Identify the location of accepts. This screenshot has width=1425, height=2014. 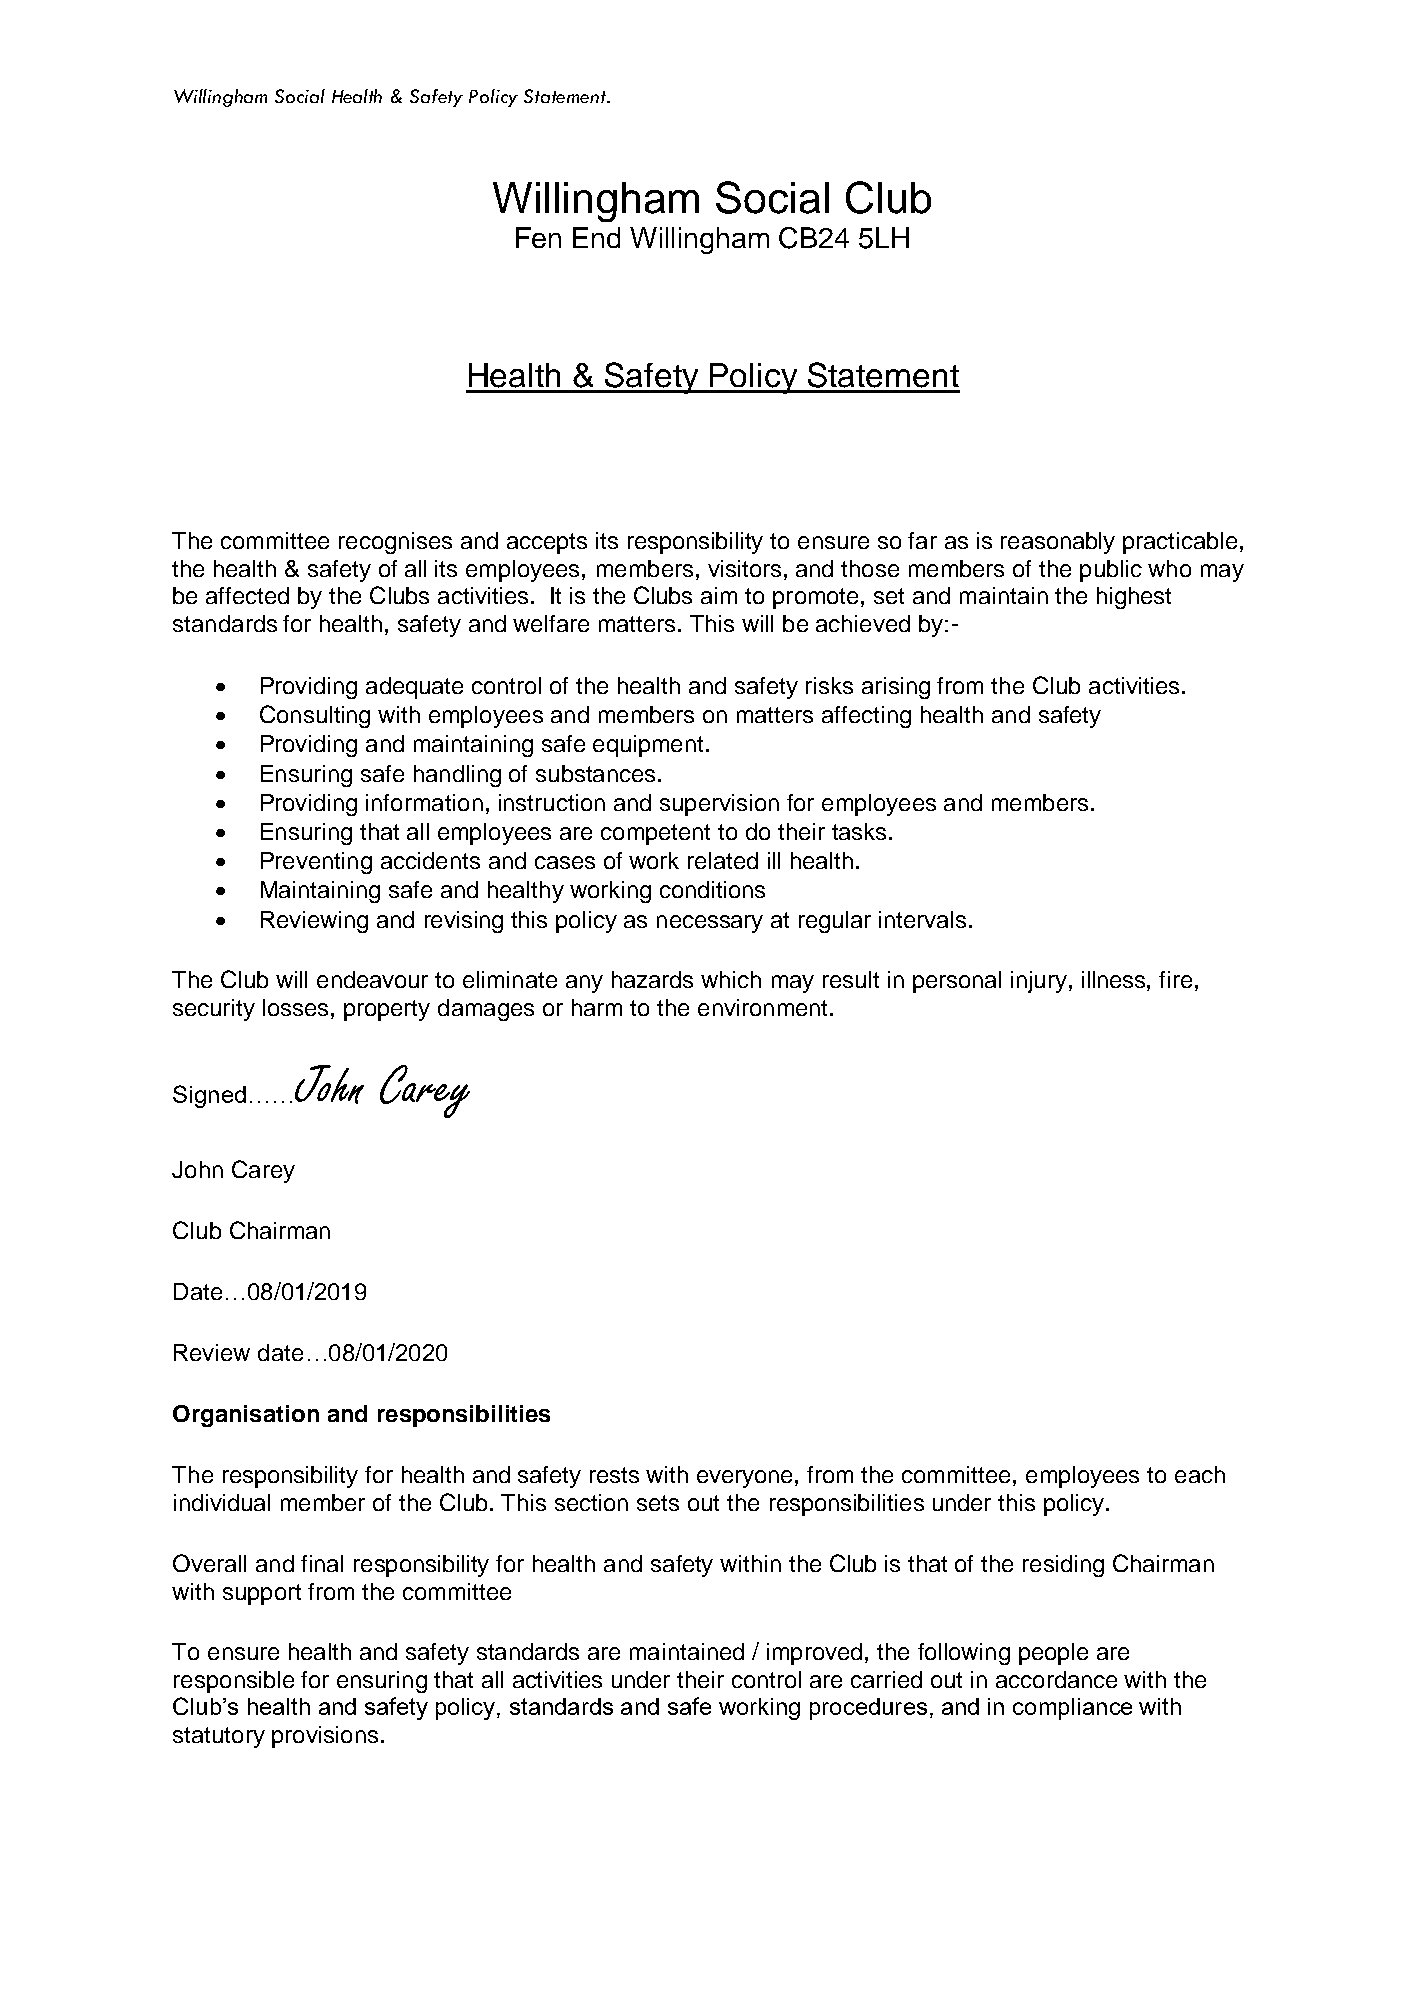
(547, 543).
